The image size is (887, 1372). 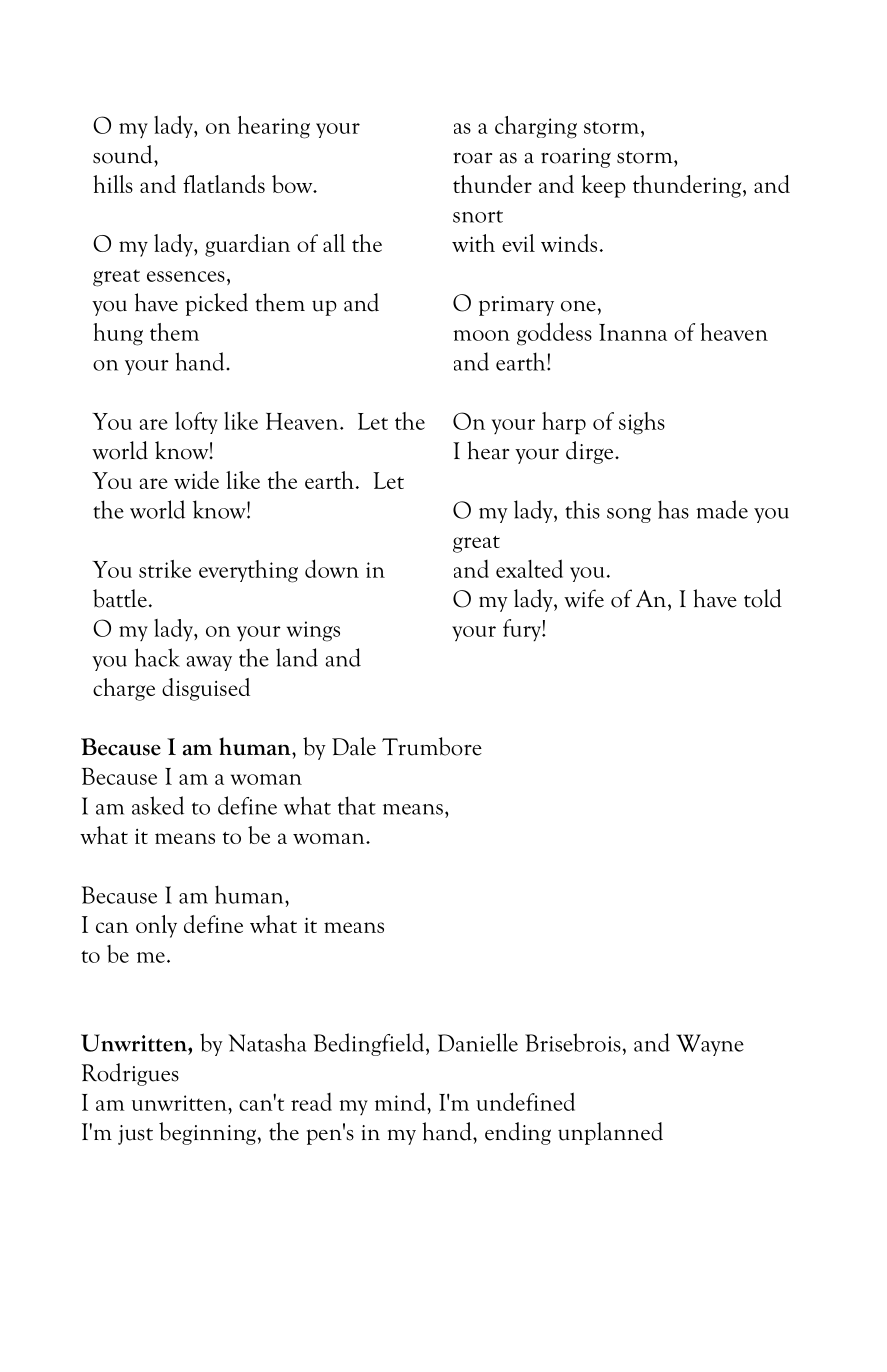 I want to click on exalted, so click(x=529, y=568).
